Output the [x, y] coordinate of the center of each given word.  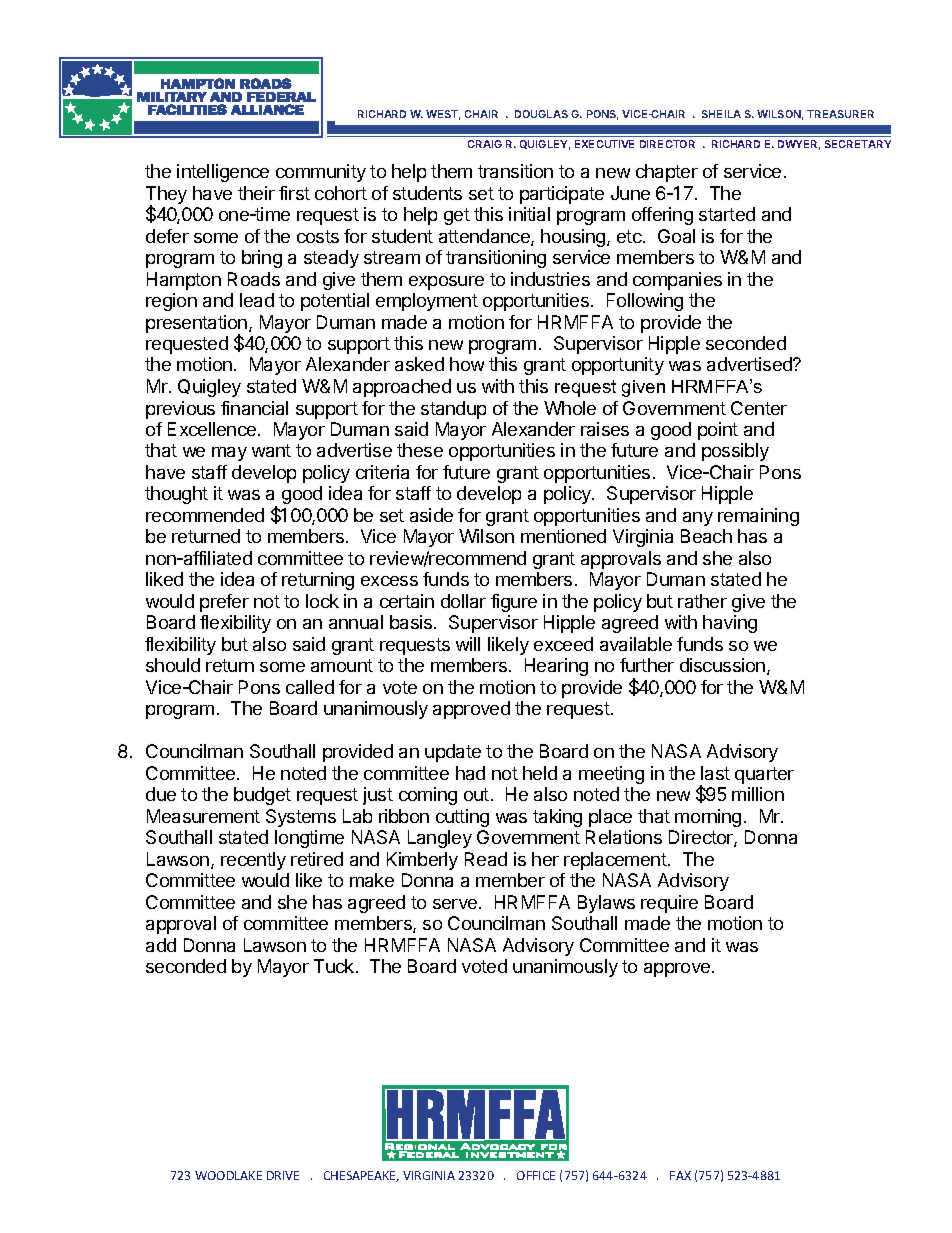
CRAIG [485, 144]
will [468, 644]
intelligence [223, 173]
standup [453, 410]
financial [254, 408]
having [730, 624]
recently [253, 861]
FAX [680, 1175]
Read [486, 859]
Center [759, 408]
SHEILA [721, 114]
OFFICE [536, 1175]
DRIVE [283, 1175]
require [669, 904]
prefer [224, 603]
